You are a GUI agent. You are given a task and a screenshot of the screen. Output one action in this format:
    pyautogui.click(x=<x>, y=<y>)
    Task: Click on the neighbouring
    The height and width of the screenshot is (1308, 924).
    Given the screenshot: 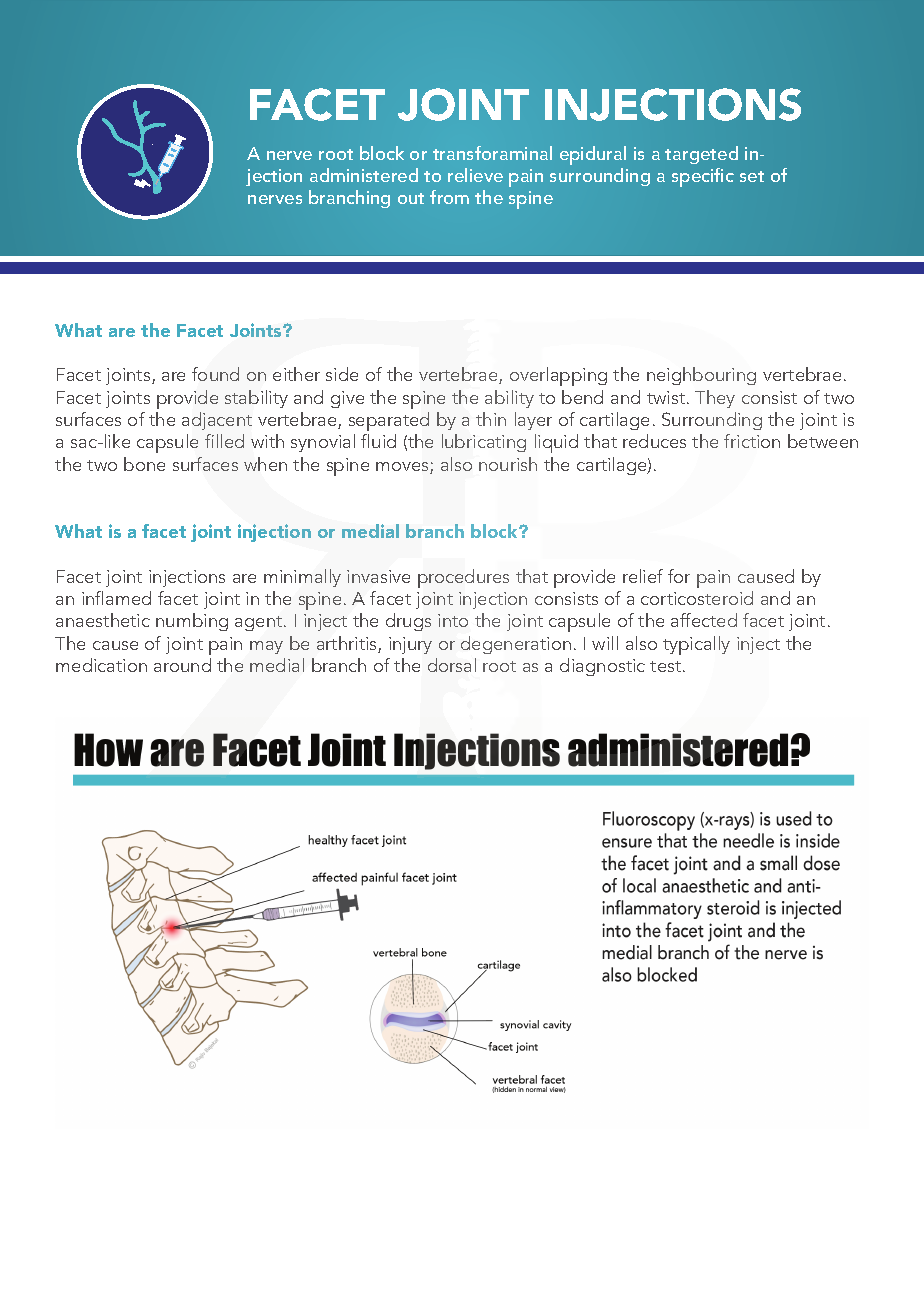 What is the action you would take?
    pyautogui.click(x=701, y=376)
